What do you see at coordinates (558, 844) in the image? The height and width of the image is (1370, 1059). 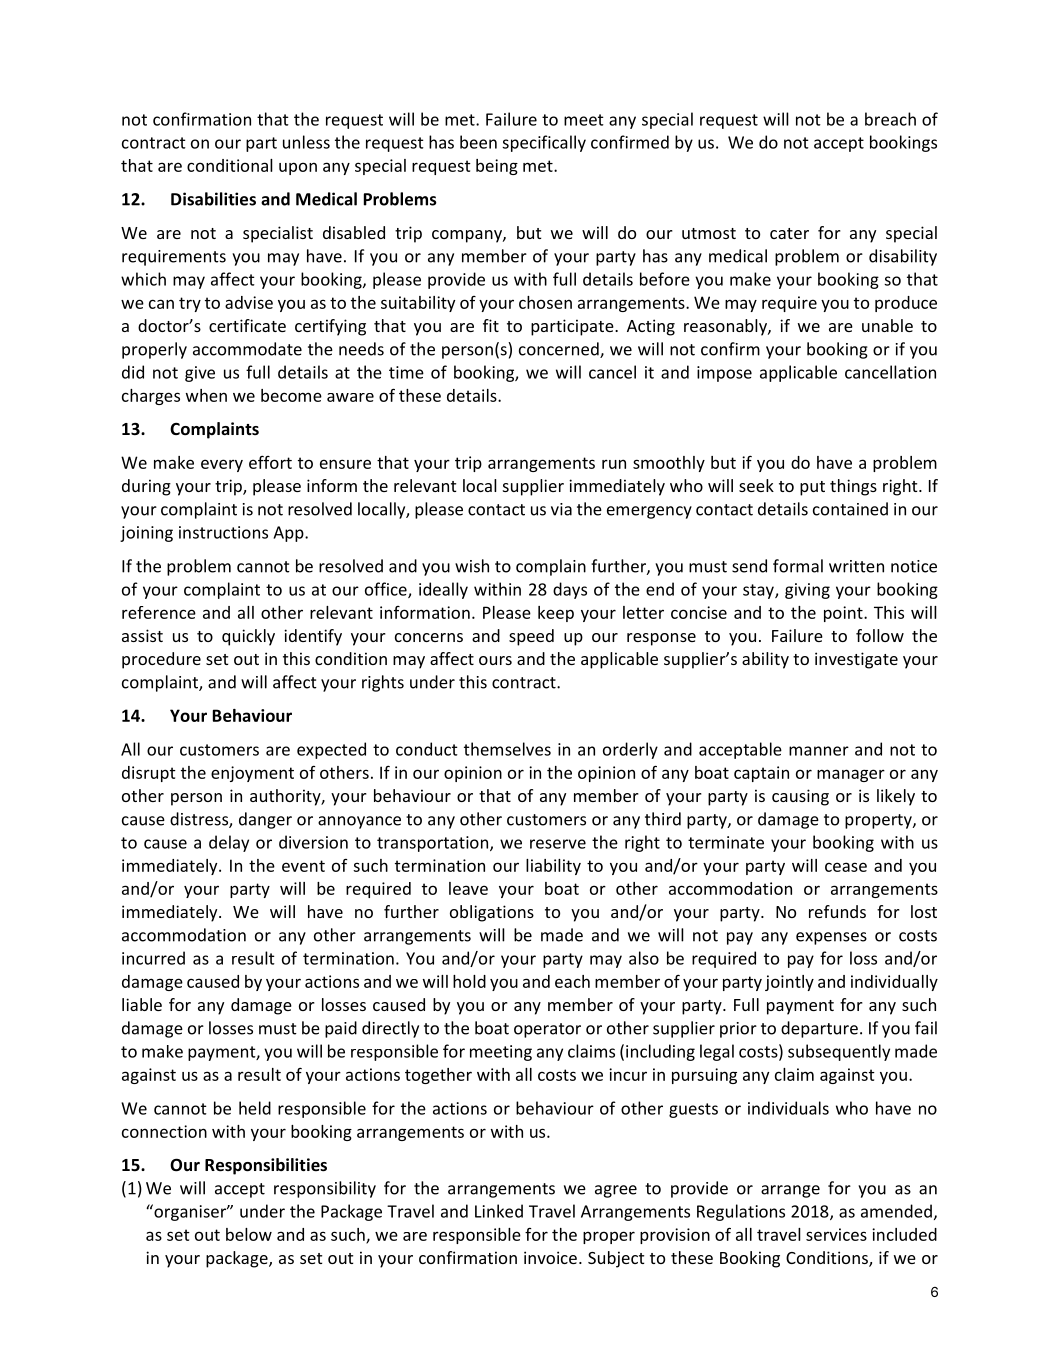 I see `reserve` at bounding box center [558, 844].
